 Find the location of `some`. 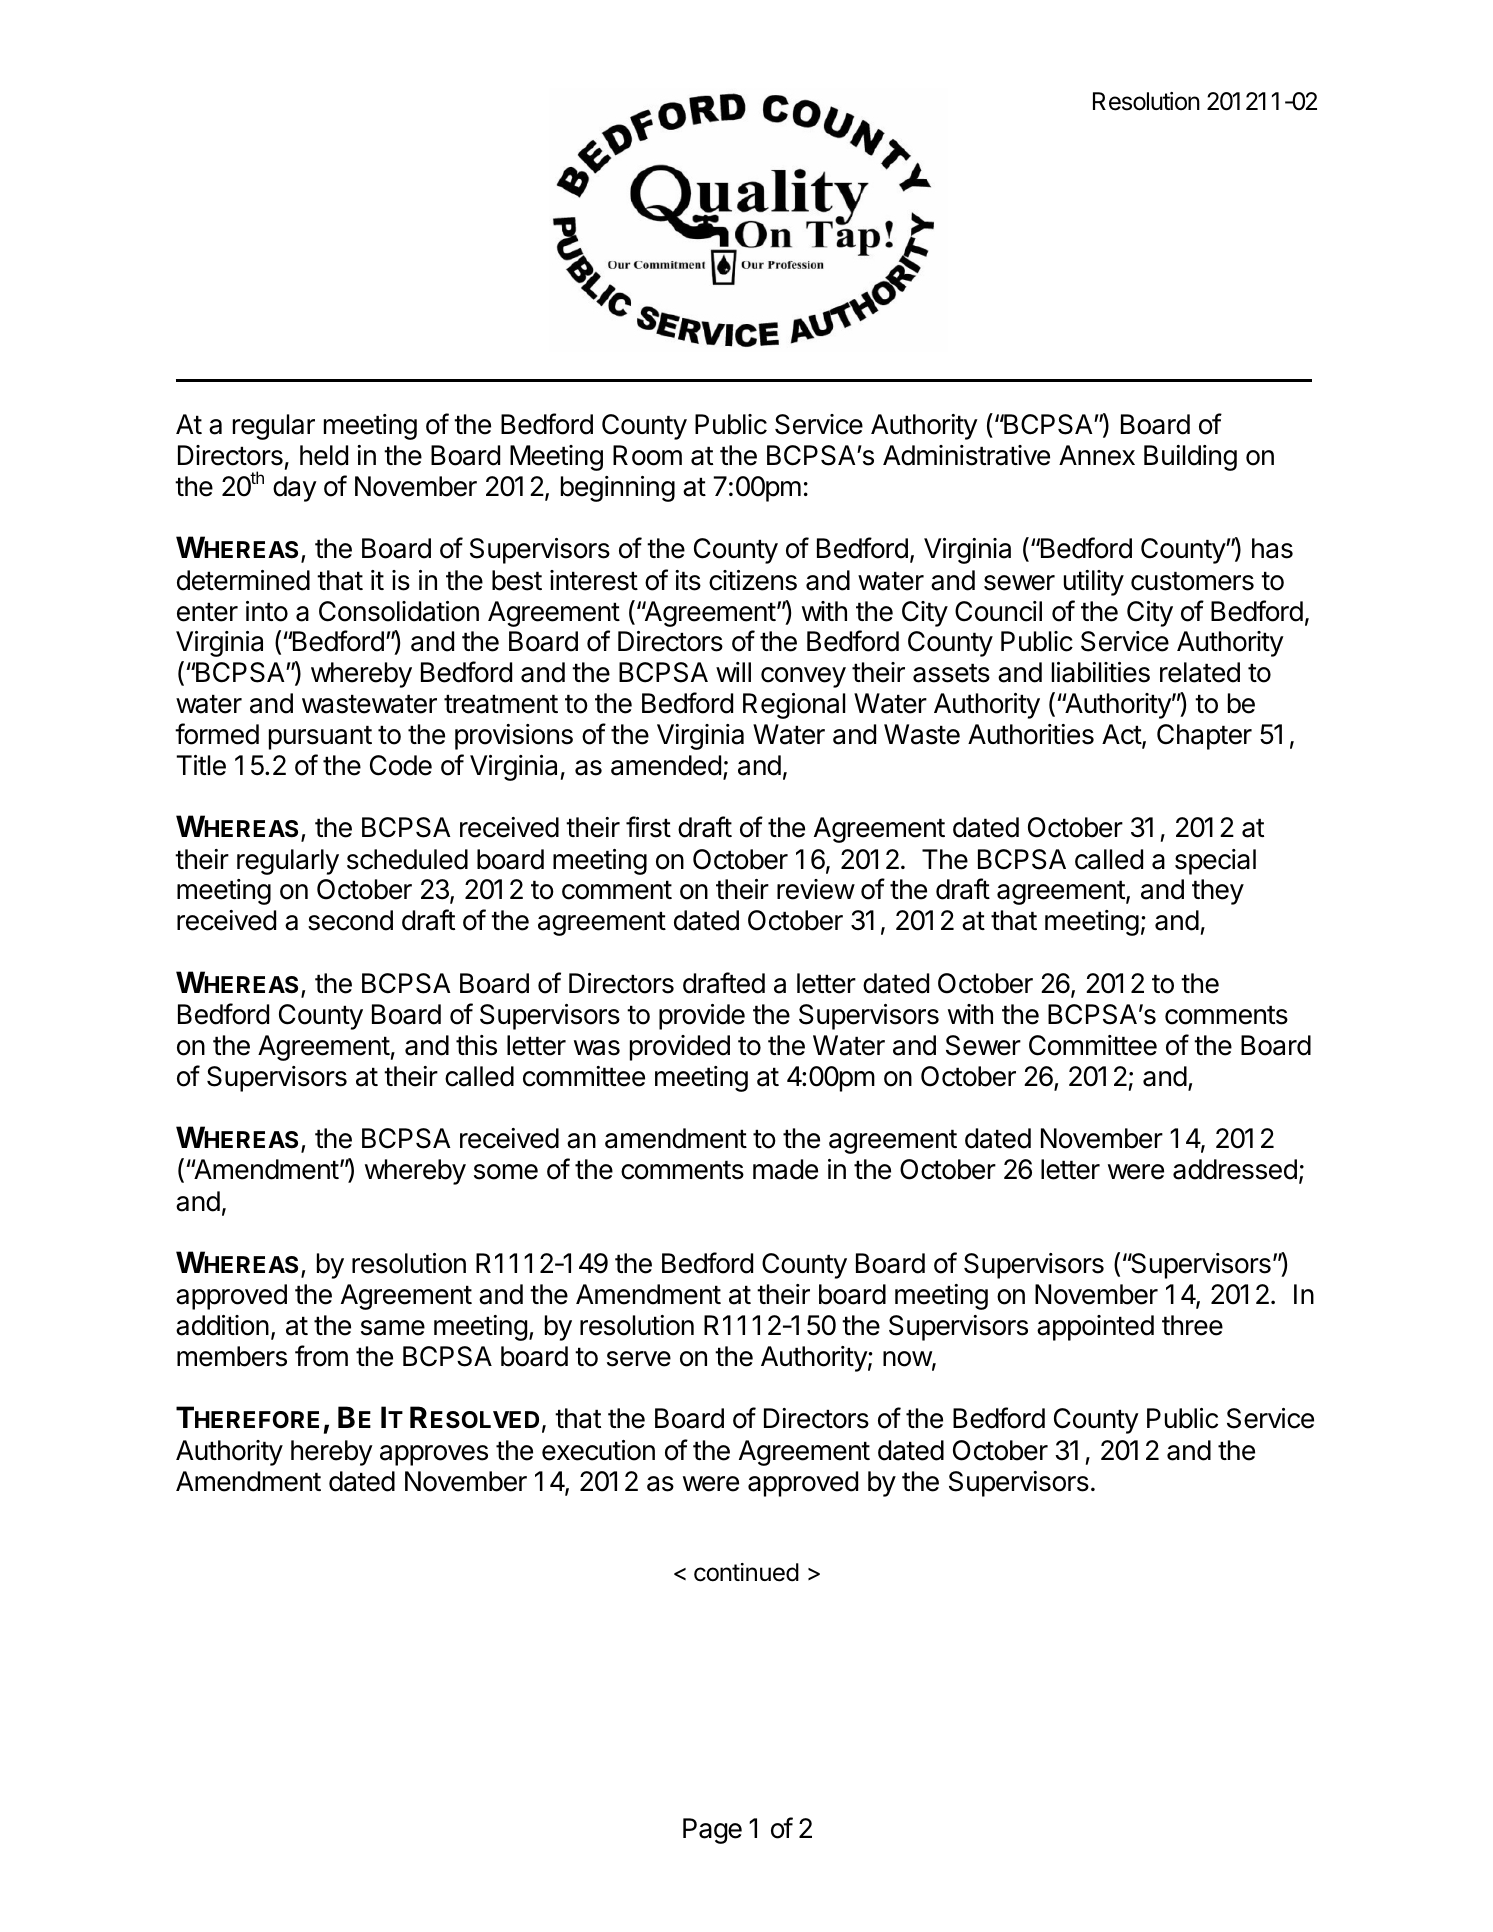

some is located at coordinates (506, 1172).
